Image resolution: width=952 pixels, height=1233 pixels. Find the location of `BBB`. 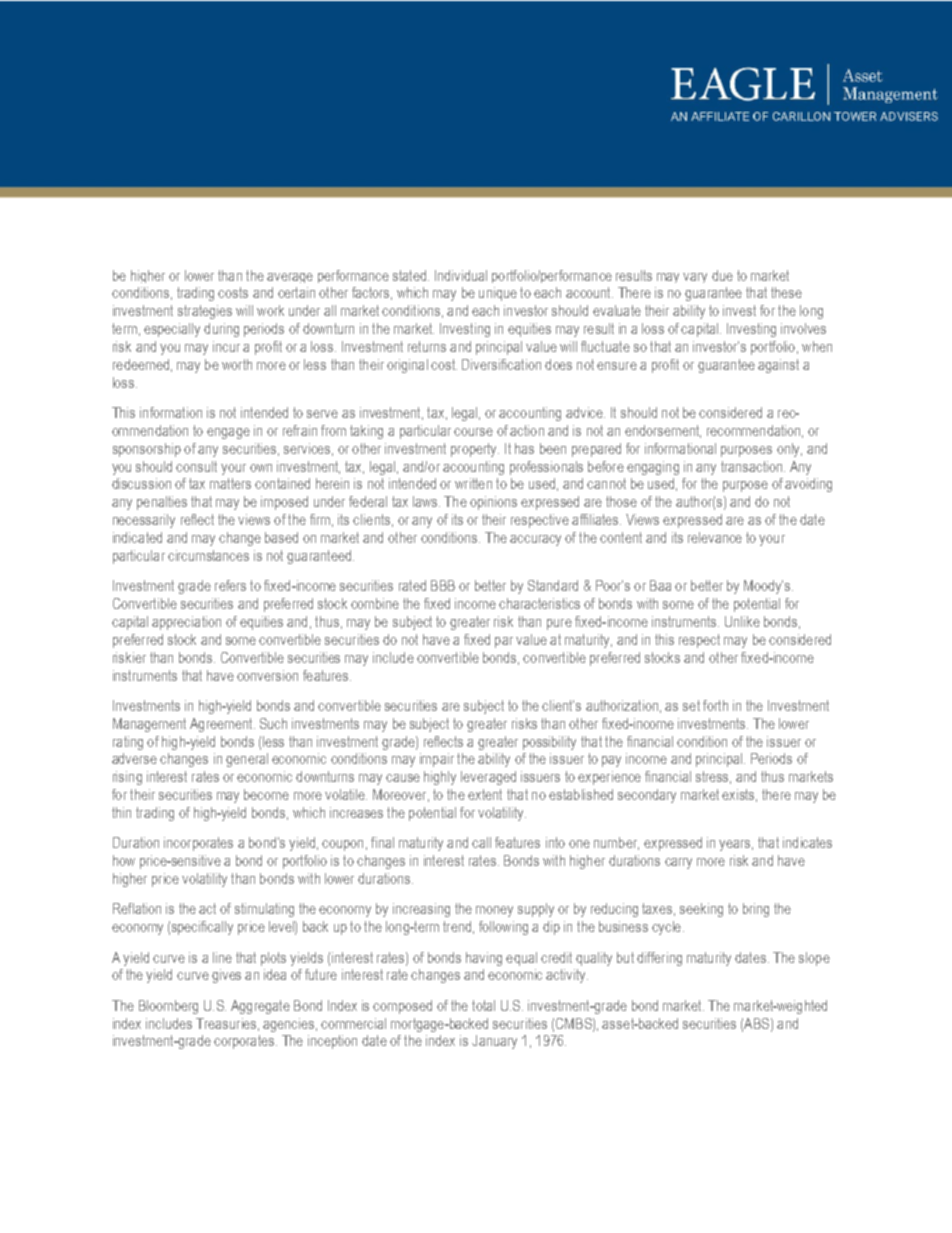

BBB is located at coordinates (443, 585).
